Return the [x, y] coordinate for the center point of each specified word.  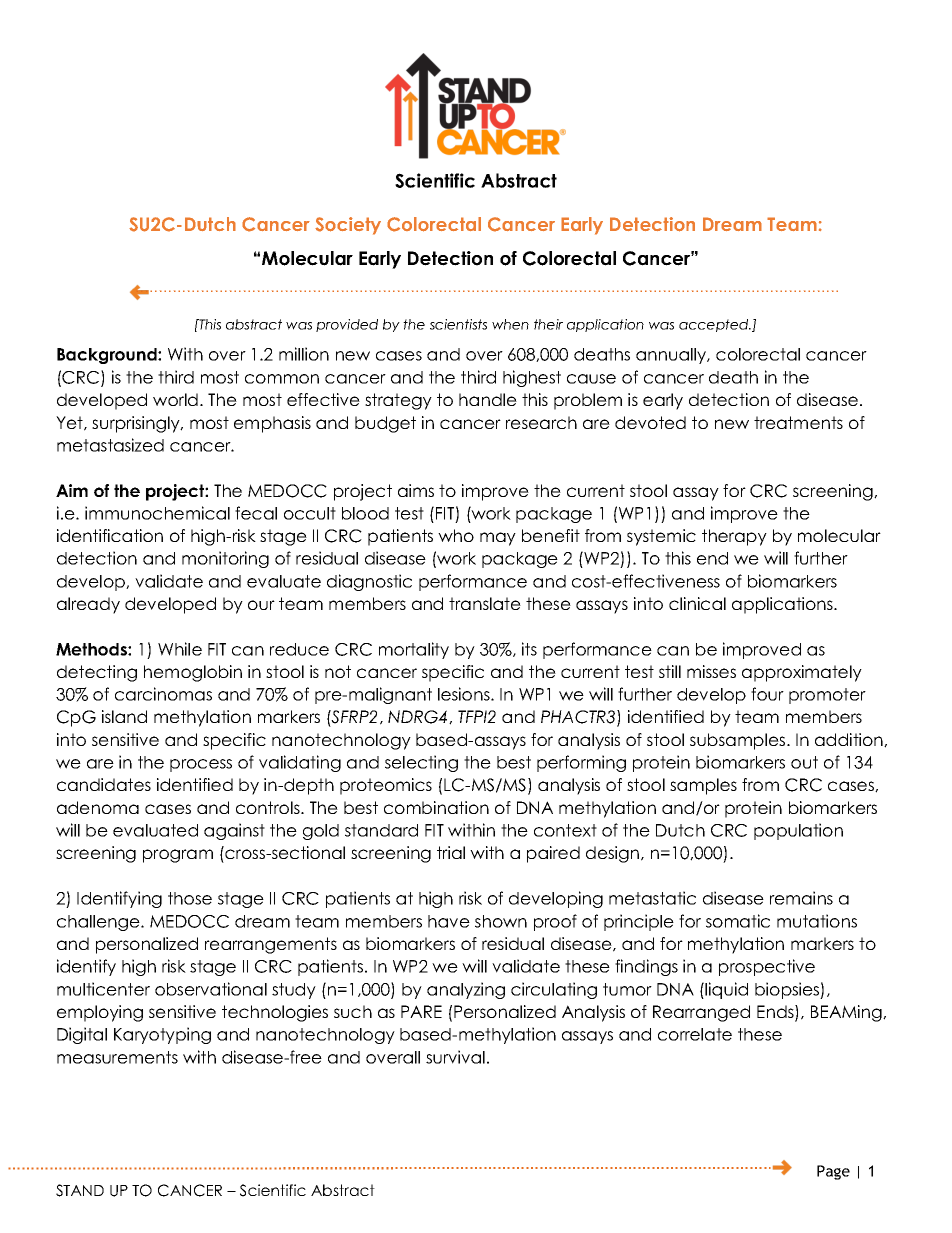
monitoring [225, 559]
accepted [715, 325]
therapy [734, 537]
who [456, 535]
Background [108, 356]
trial [451, 852]
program [178, 856]
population [798, 831]
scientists [458, 324]
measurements [117, 1057]
